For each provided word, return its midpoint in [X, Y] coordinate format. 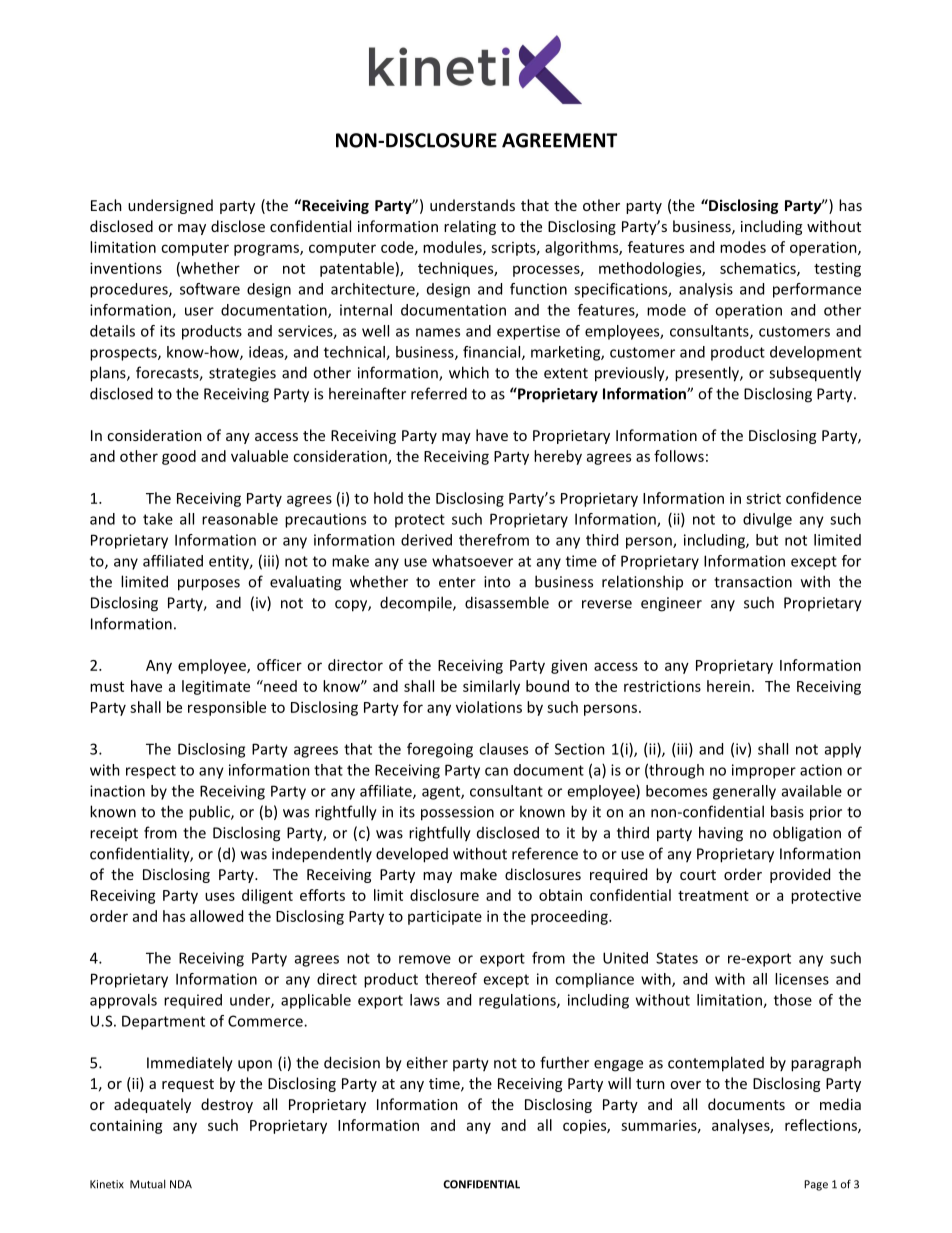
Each [106, 205]
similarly [491, 687]
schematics [759, 269]
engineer [671, 604]
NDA [181, 1184]
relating [470, 227]
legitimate [216, 687]
